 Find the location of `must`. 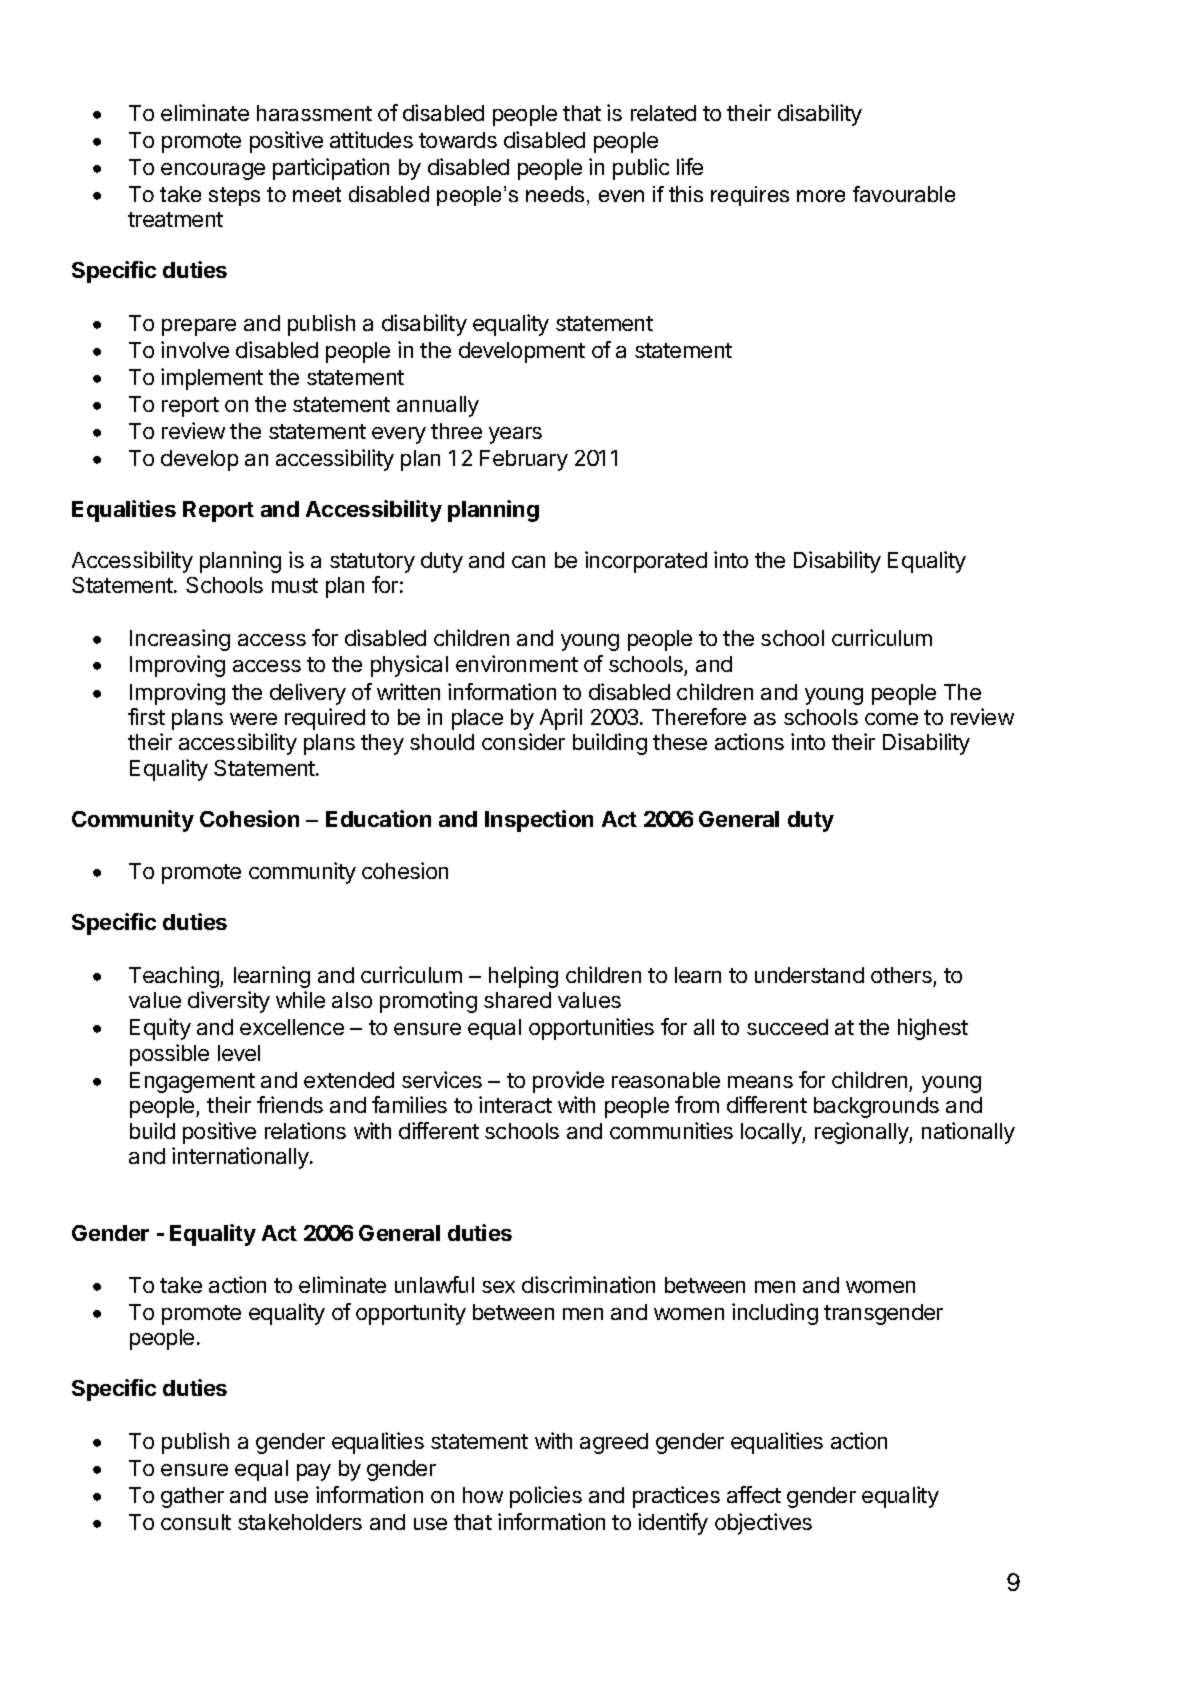

must is located at coordinates (295, 585).
